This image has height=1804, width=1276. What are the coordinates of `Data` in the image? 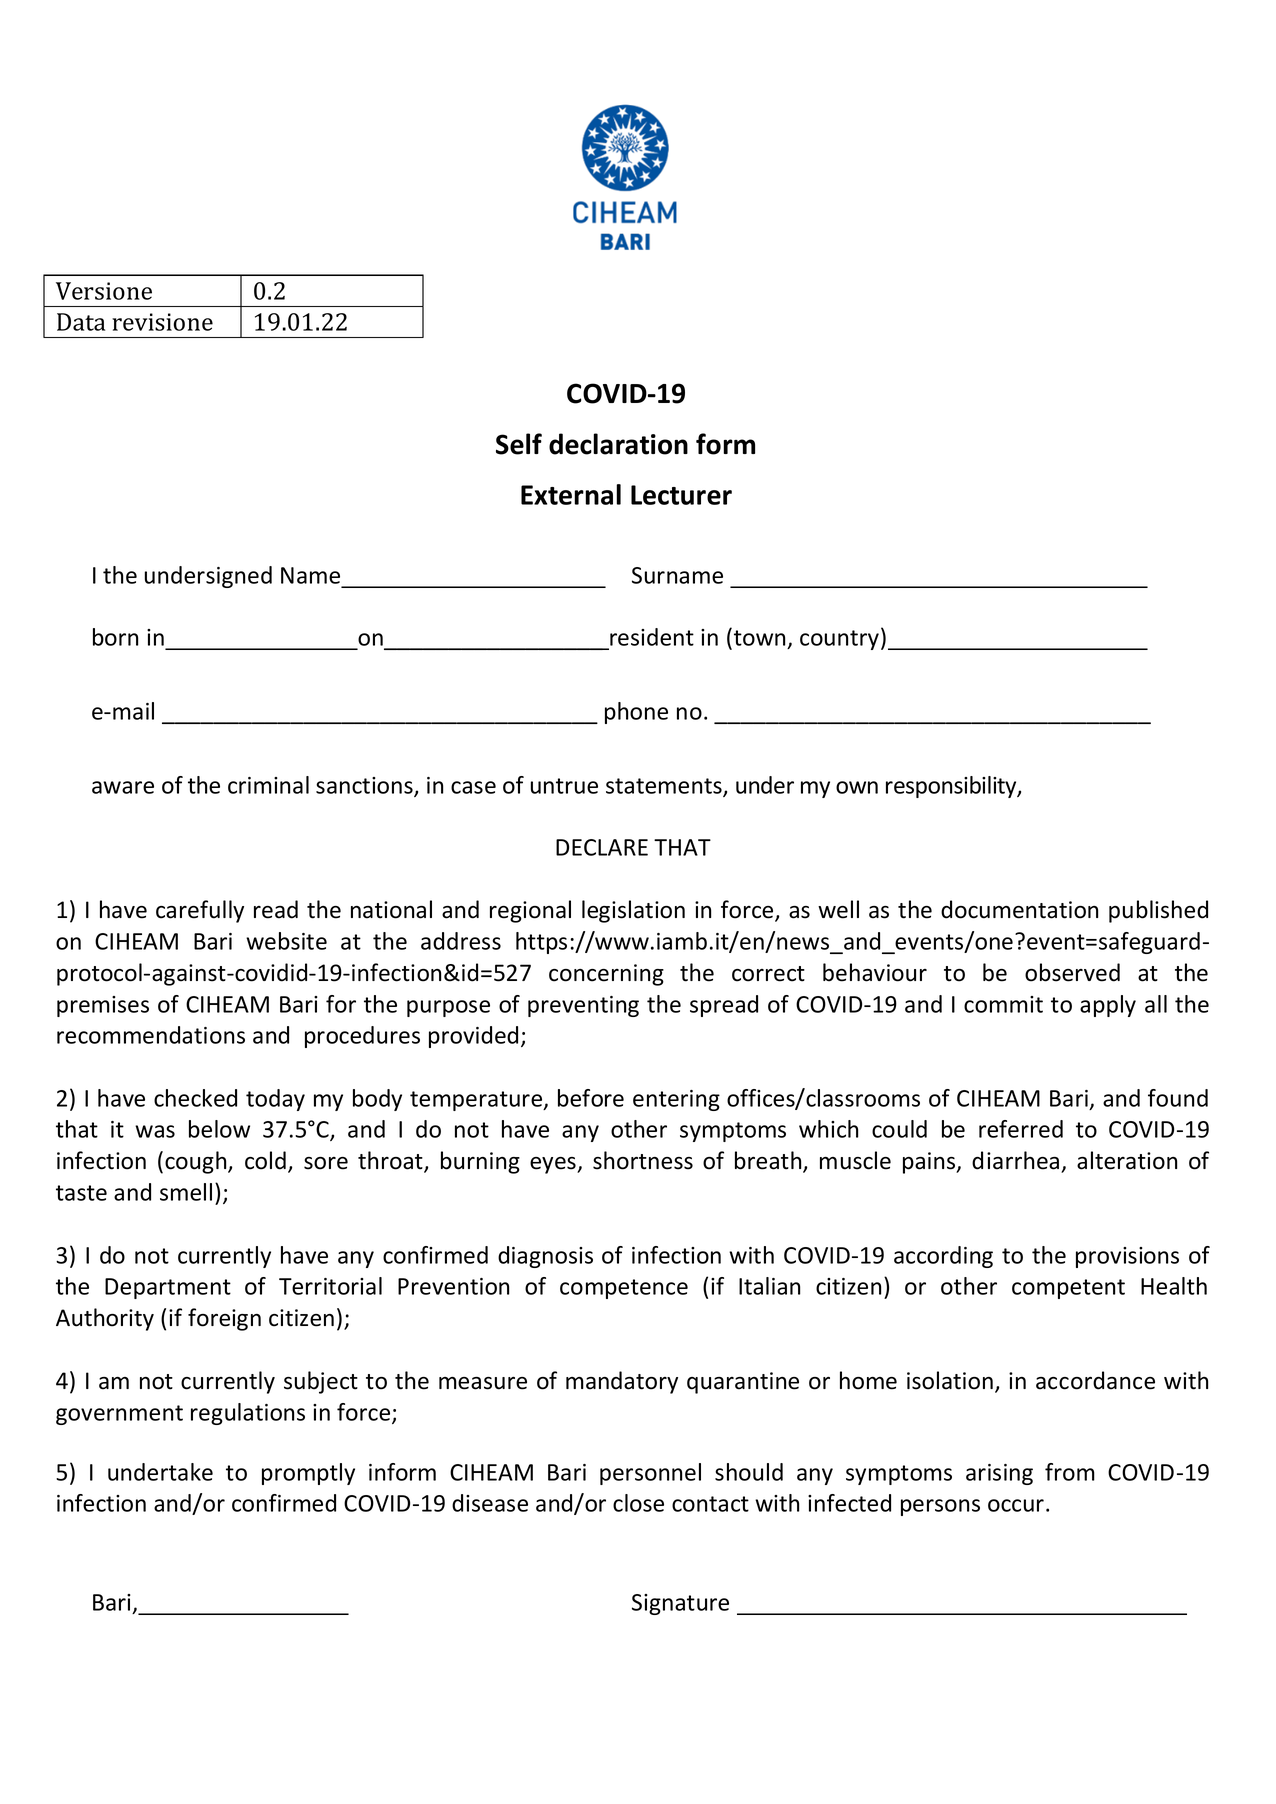 It's located at (81, 322).
